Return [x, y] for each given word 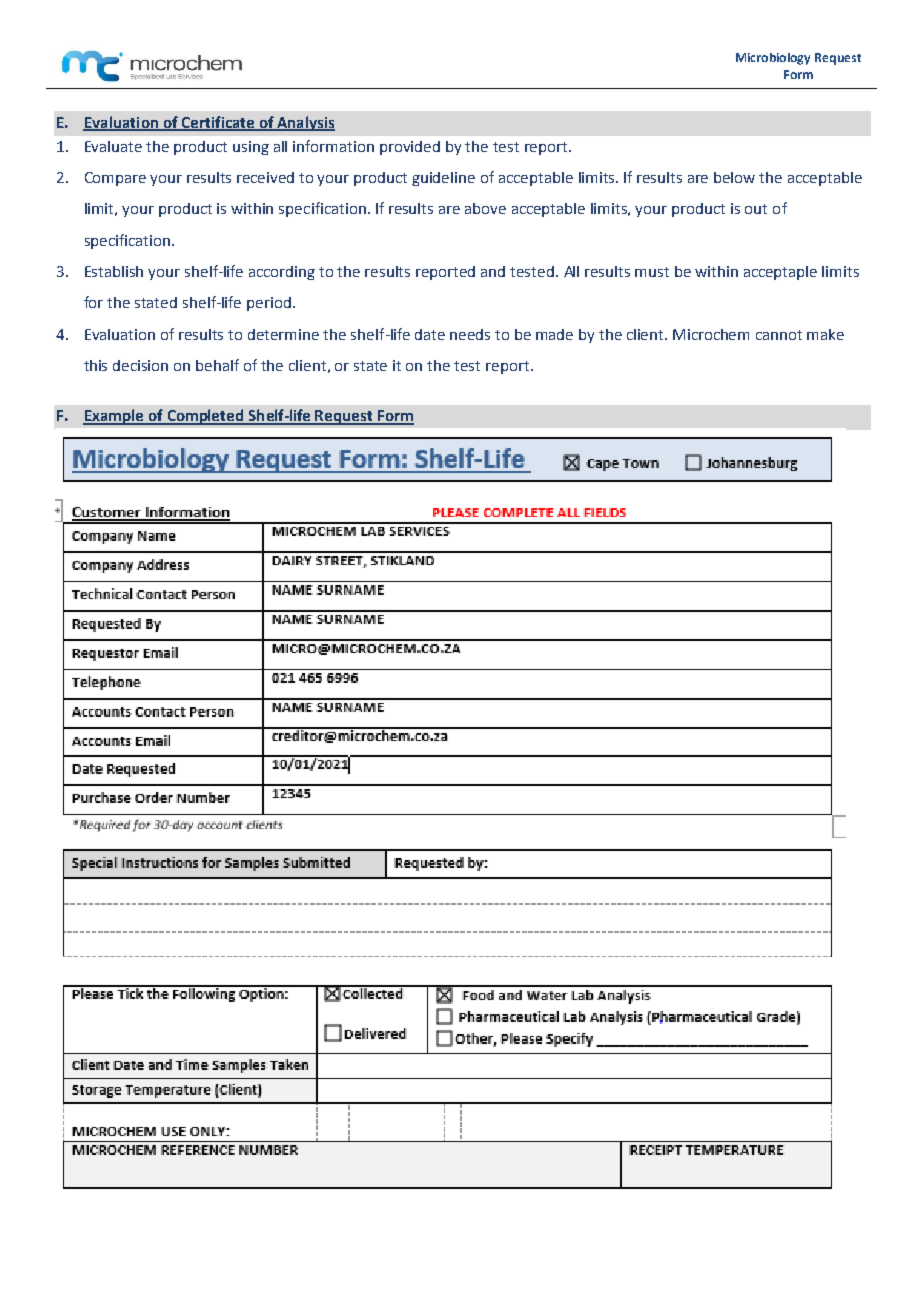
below [734, 177]
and [493, 271]
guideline [443, 179]
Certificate [218, 123]
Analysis [305, 123]
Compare [115, 179]
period [269, 304]
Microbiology [773, 59]
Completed [205, 417]
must [652, 272]
